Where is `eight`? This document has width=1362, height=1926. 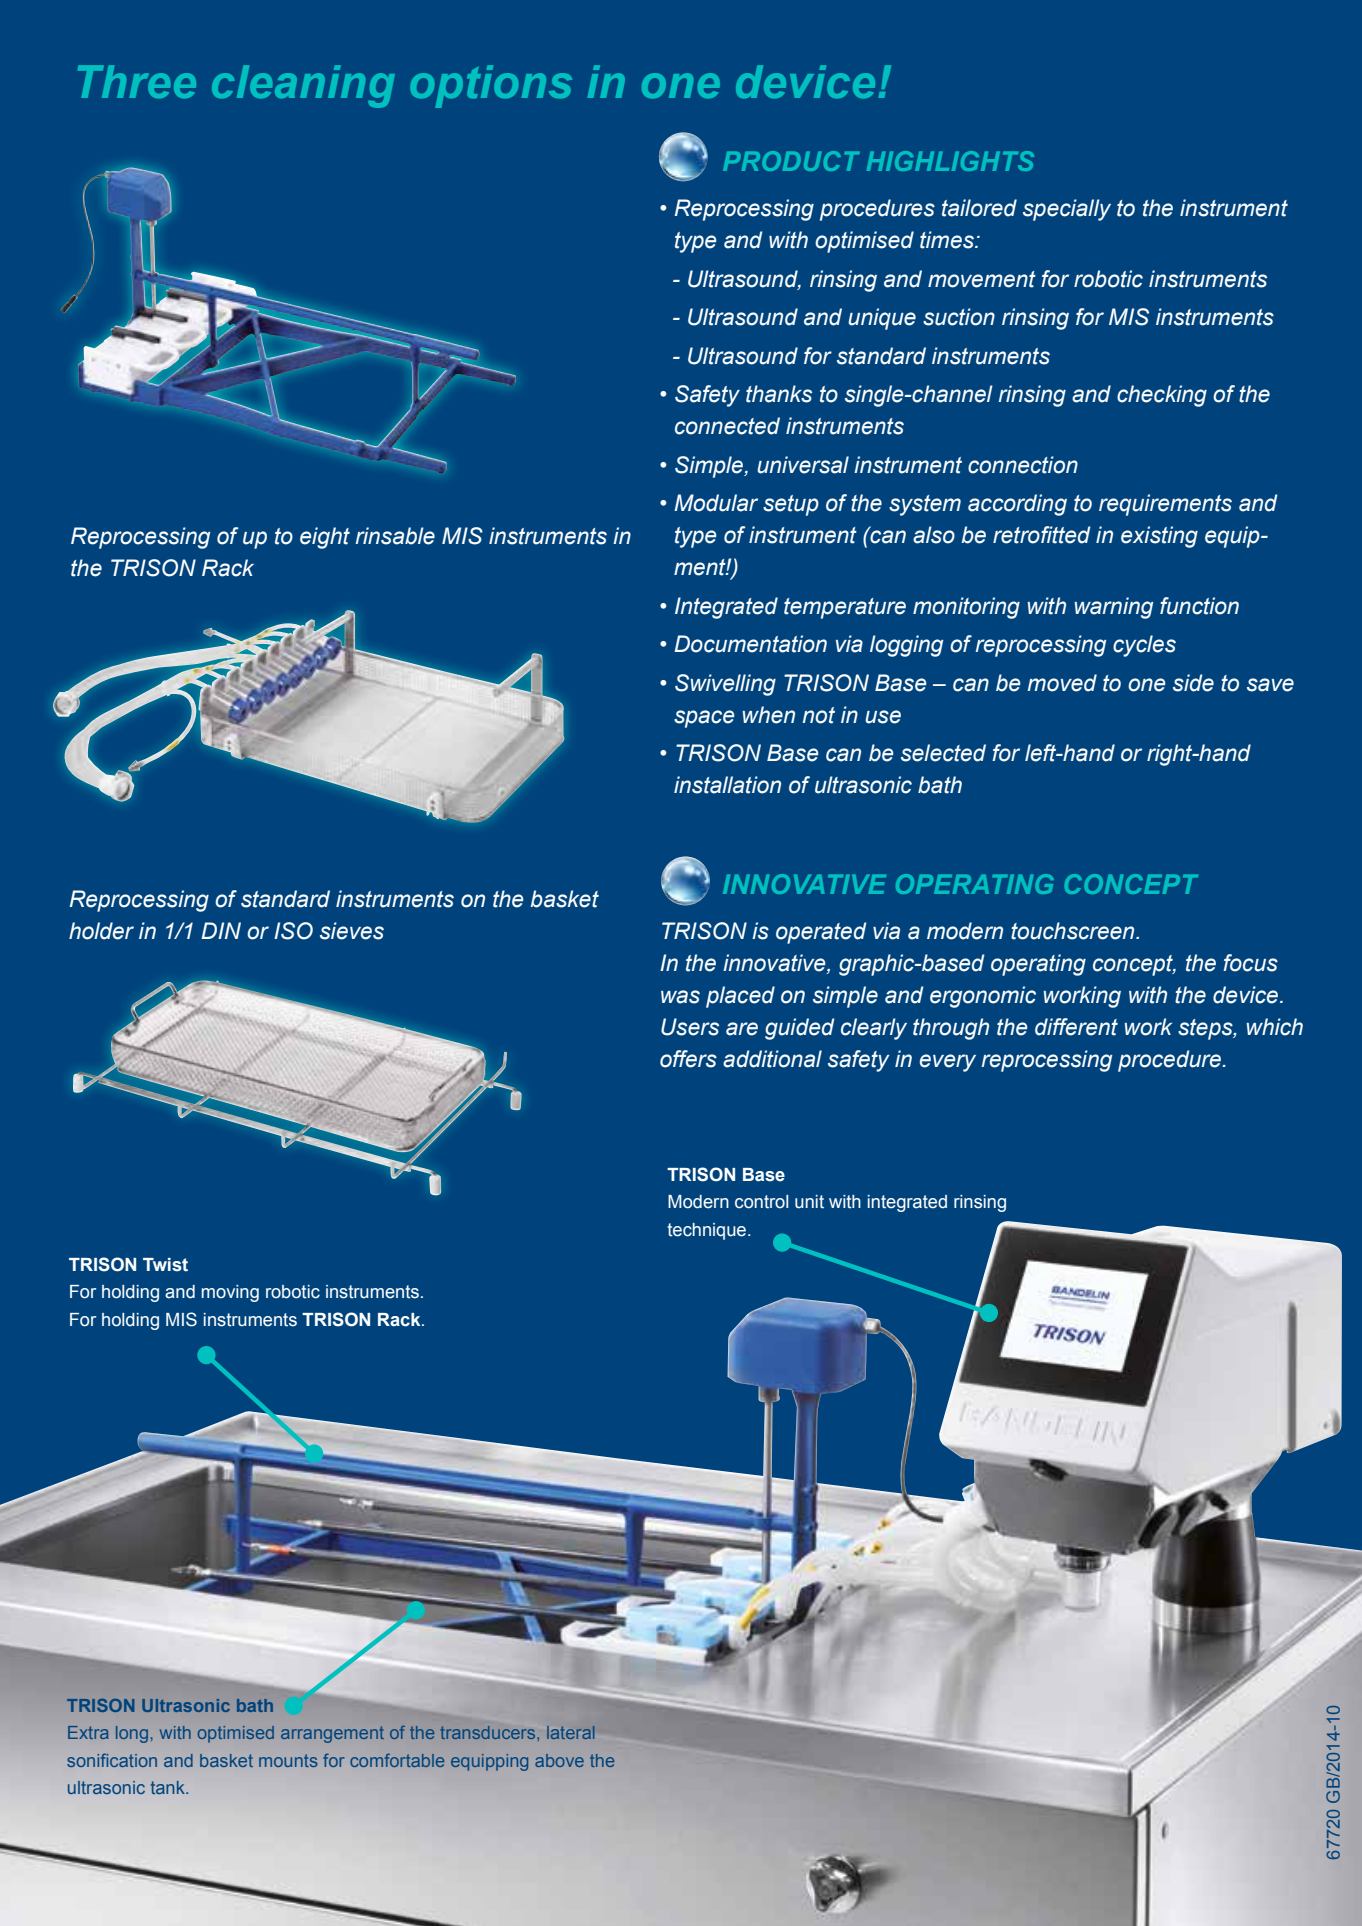 eight is located at coordinates (325, 538).
